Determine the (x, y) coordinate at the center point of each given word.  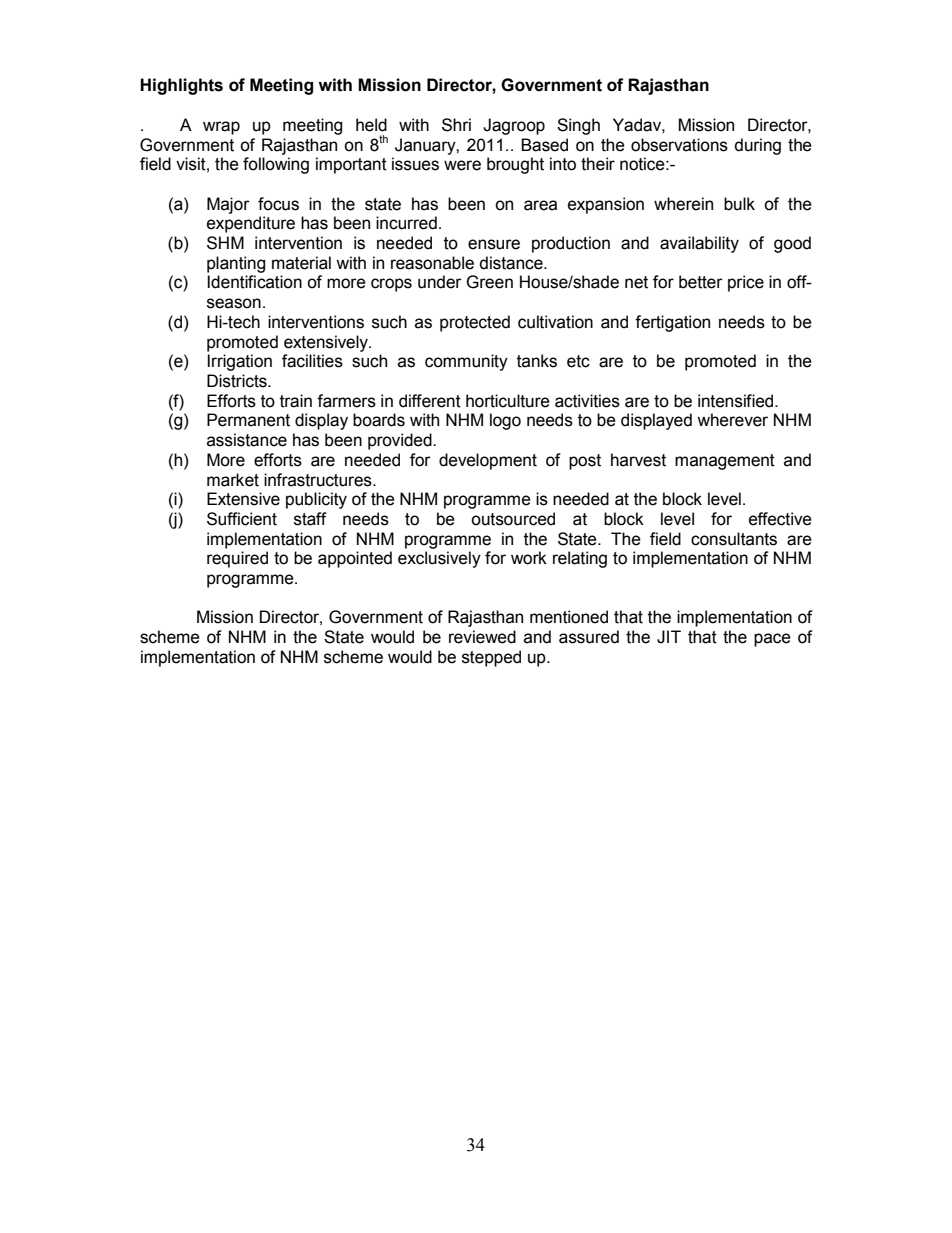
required (237, 559)
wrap (221, 128)
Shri (456, 125)
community (466, 362)
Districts (238, 381)
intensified (737, 401)
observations (679, 145)
